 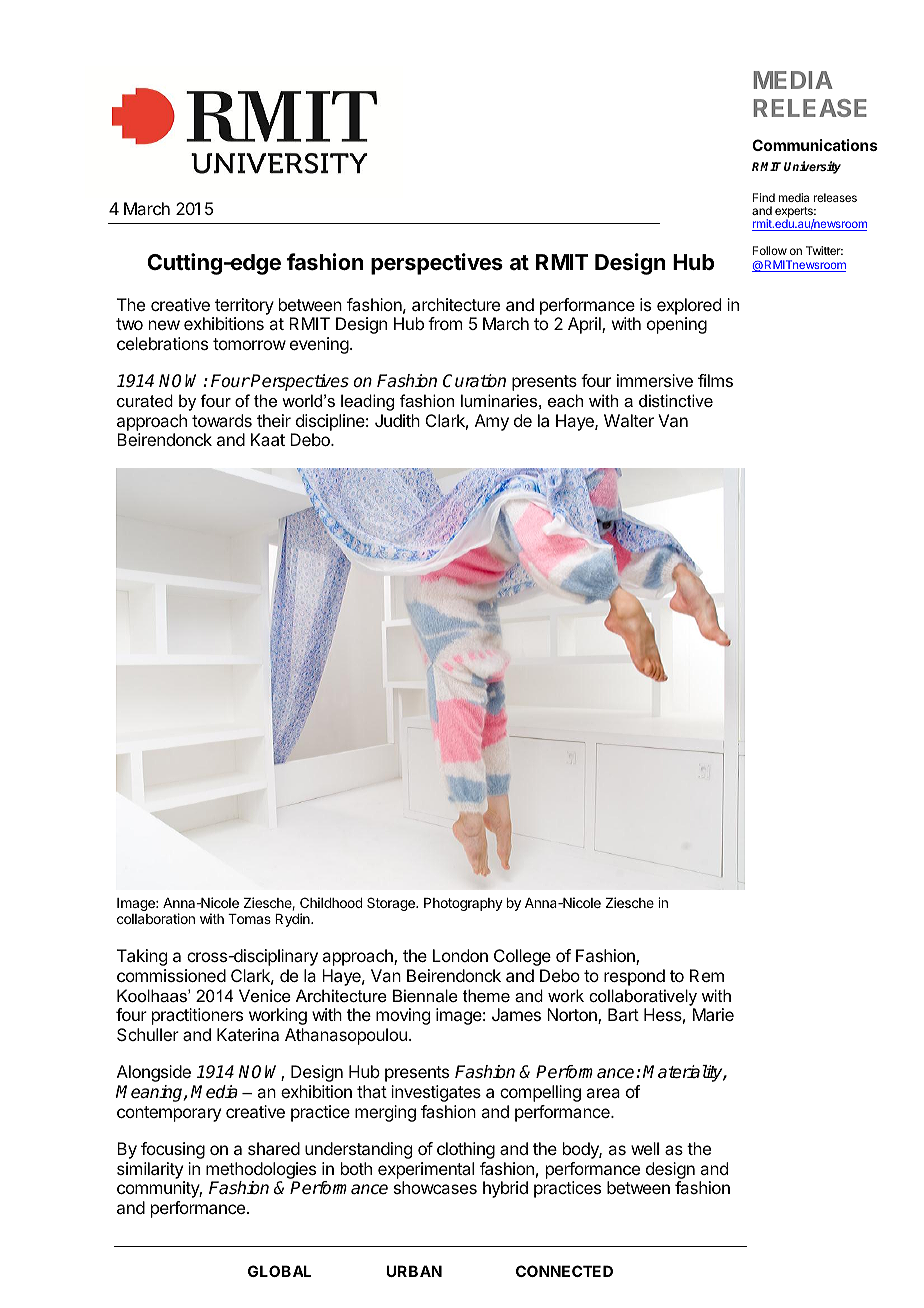 What do you see at coordinates (222, 420) in the document?
I see `towards` at bounding box center [222, 420].
